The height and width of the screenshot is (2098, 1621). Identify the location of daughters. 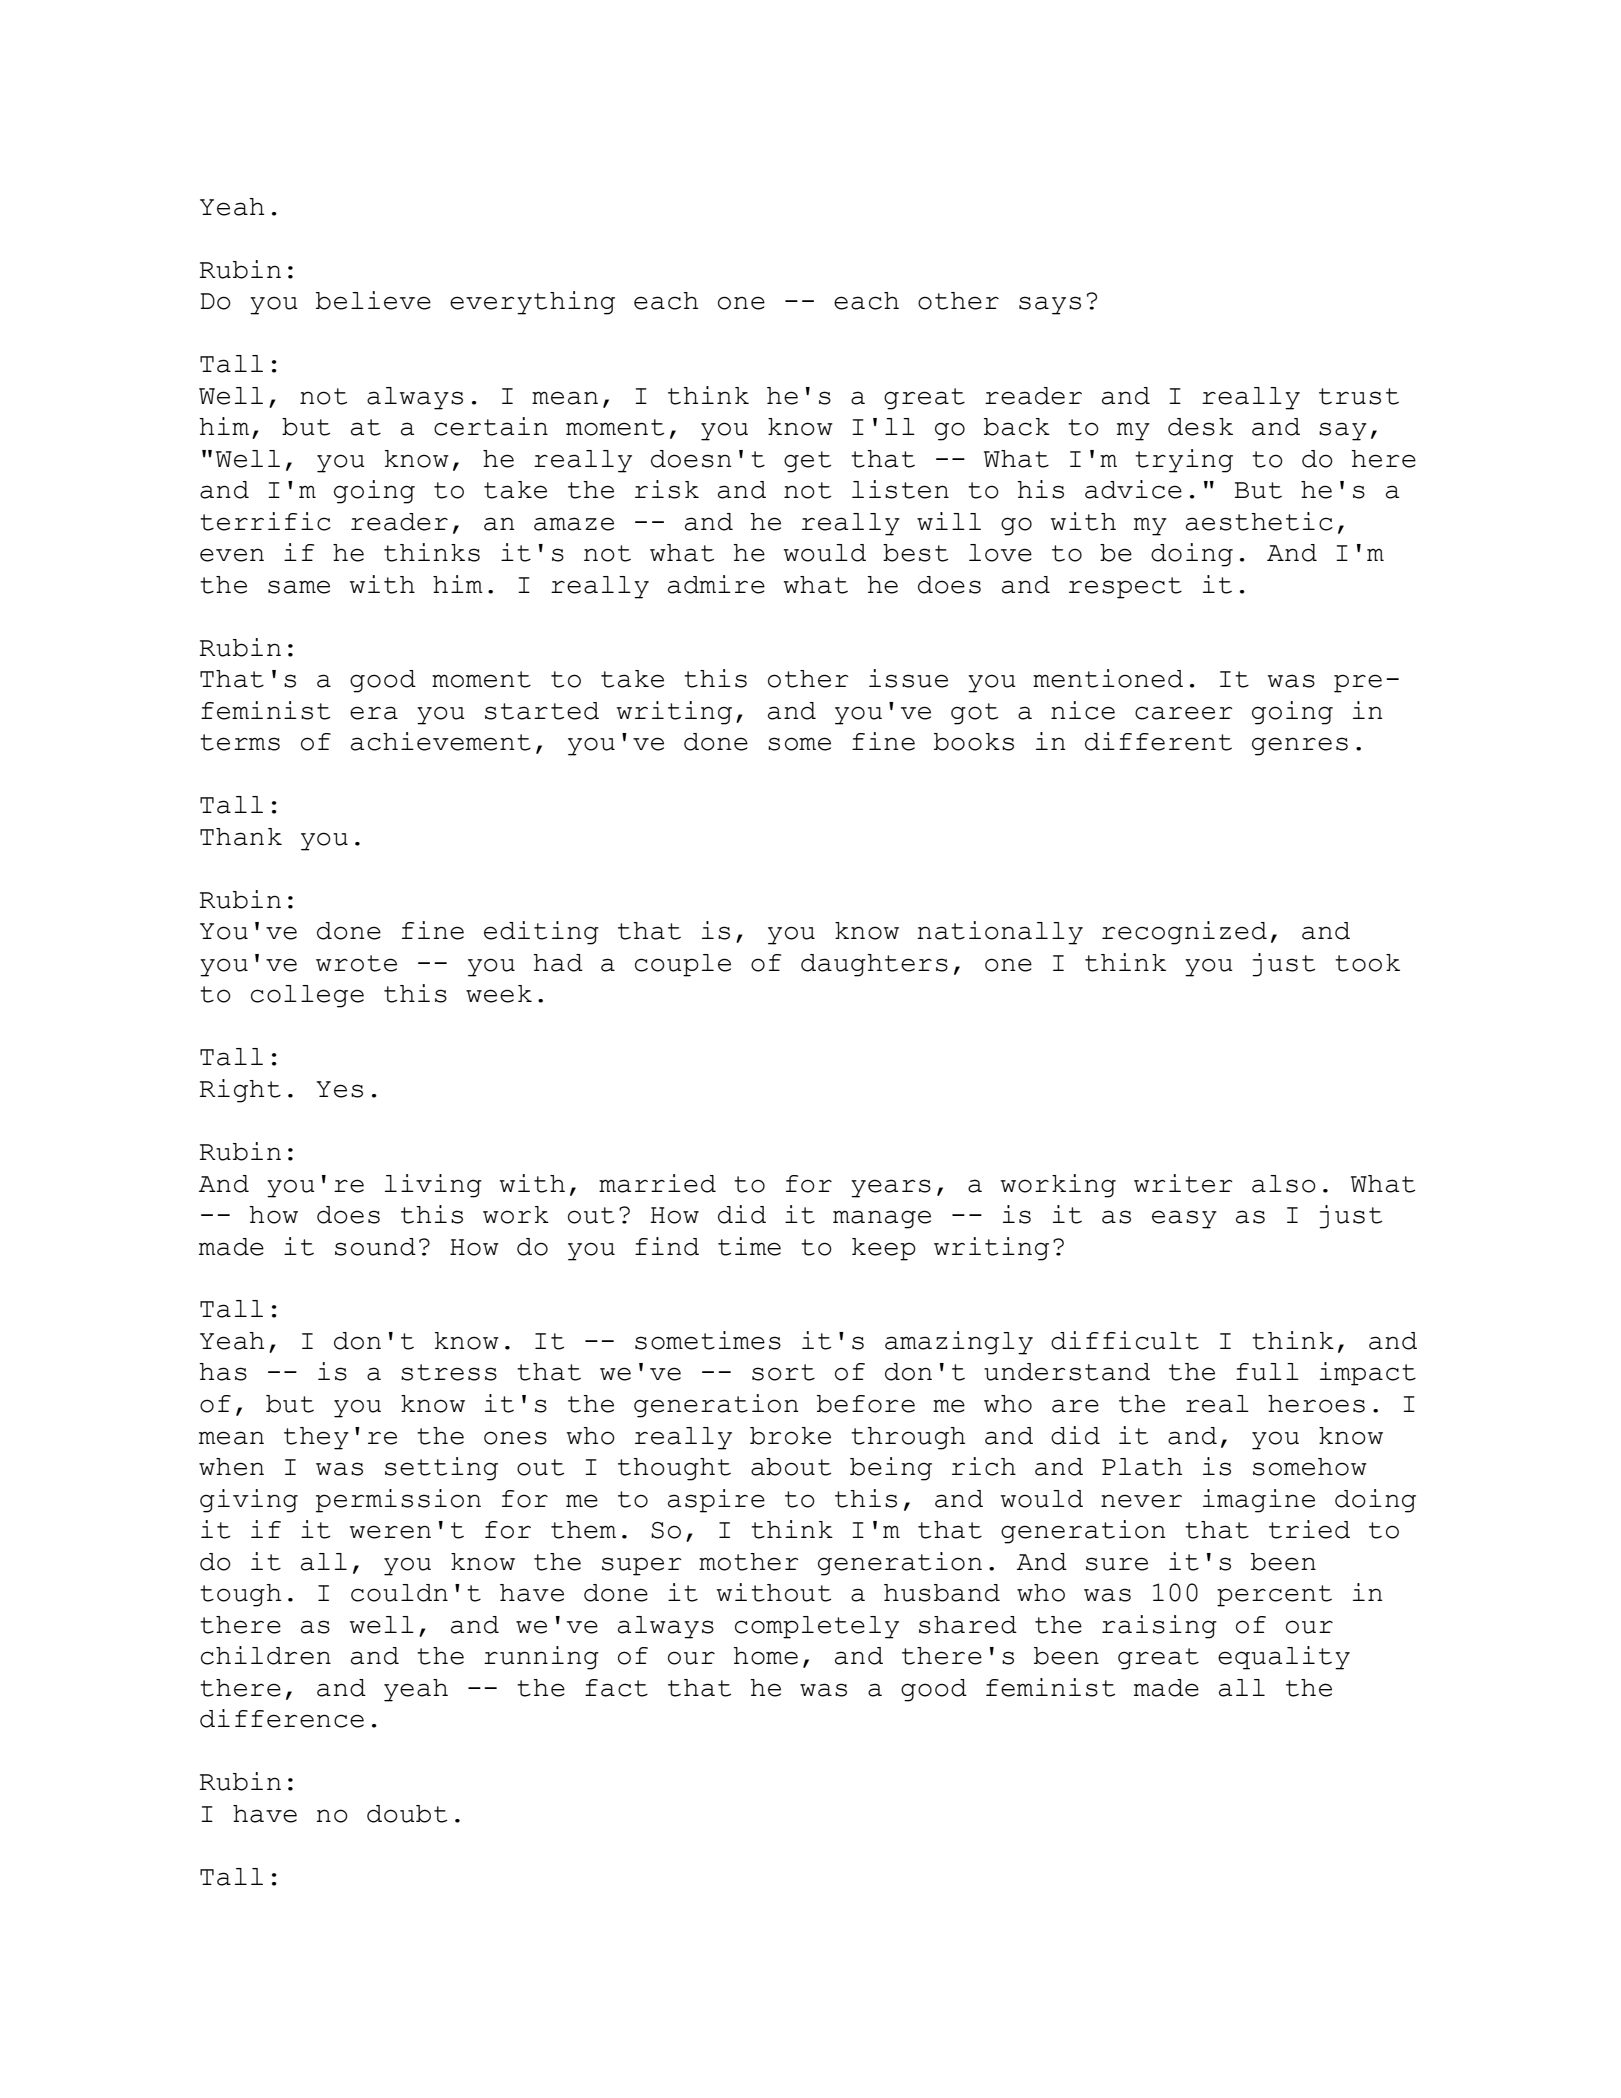
(874, 965).
